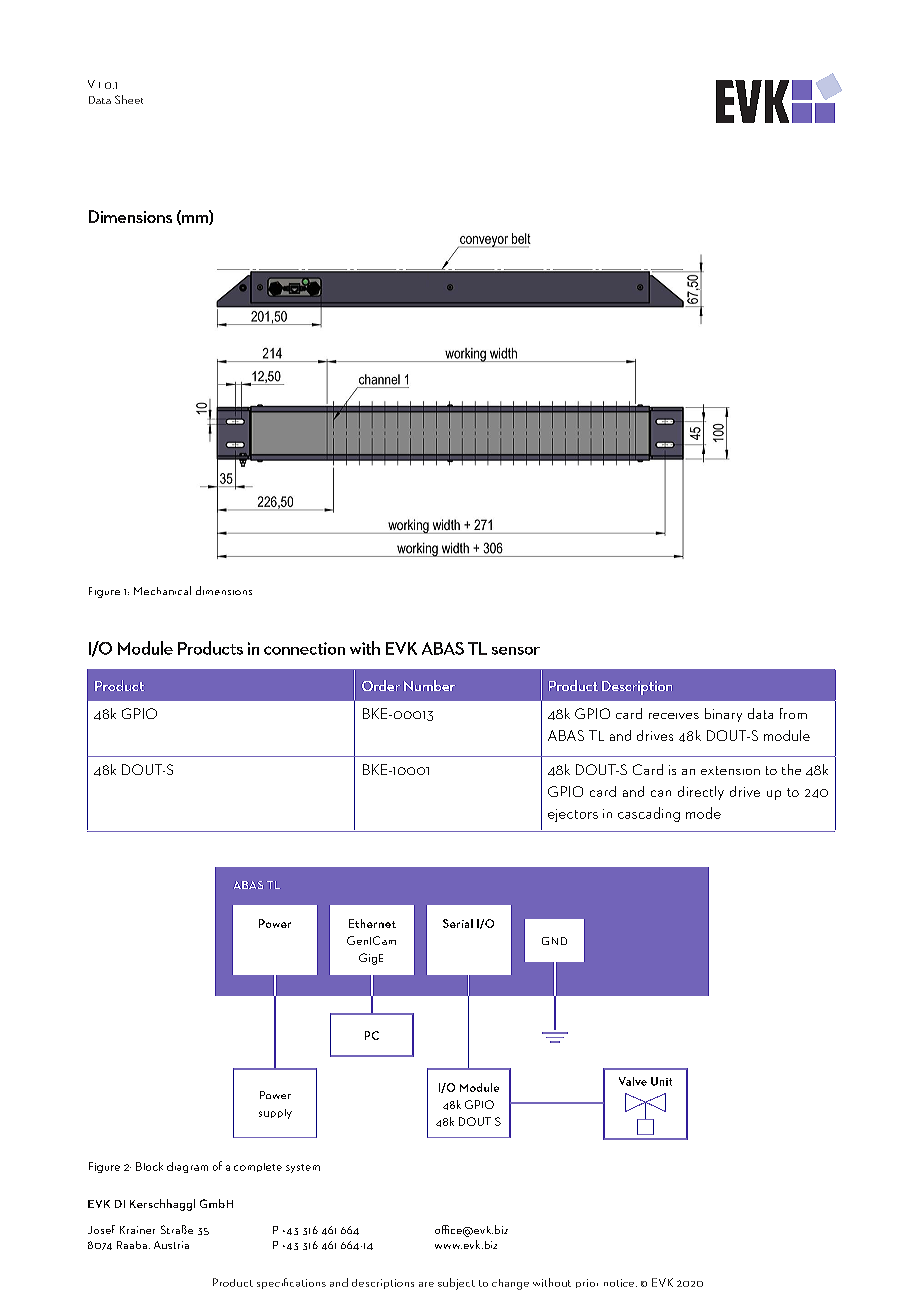 The height and width of the screenshot is (1308, 924). I want to click on connection, so click(304, 648).
